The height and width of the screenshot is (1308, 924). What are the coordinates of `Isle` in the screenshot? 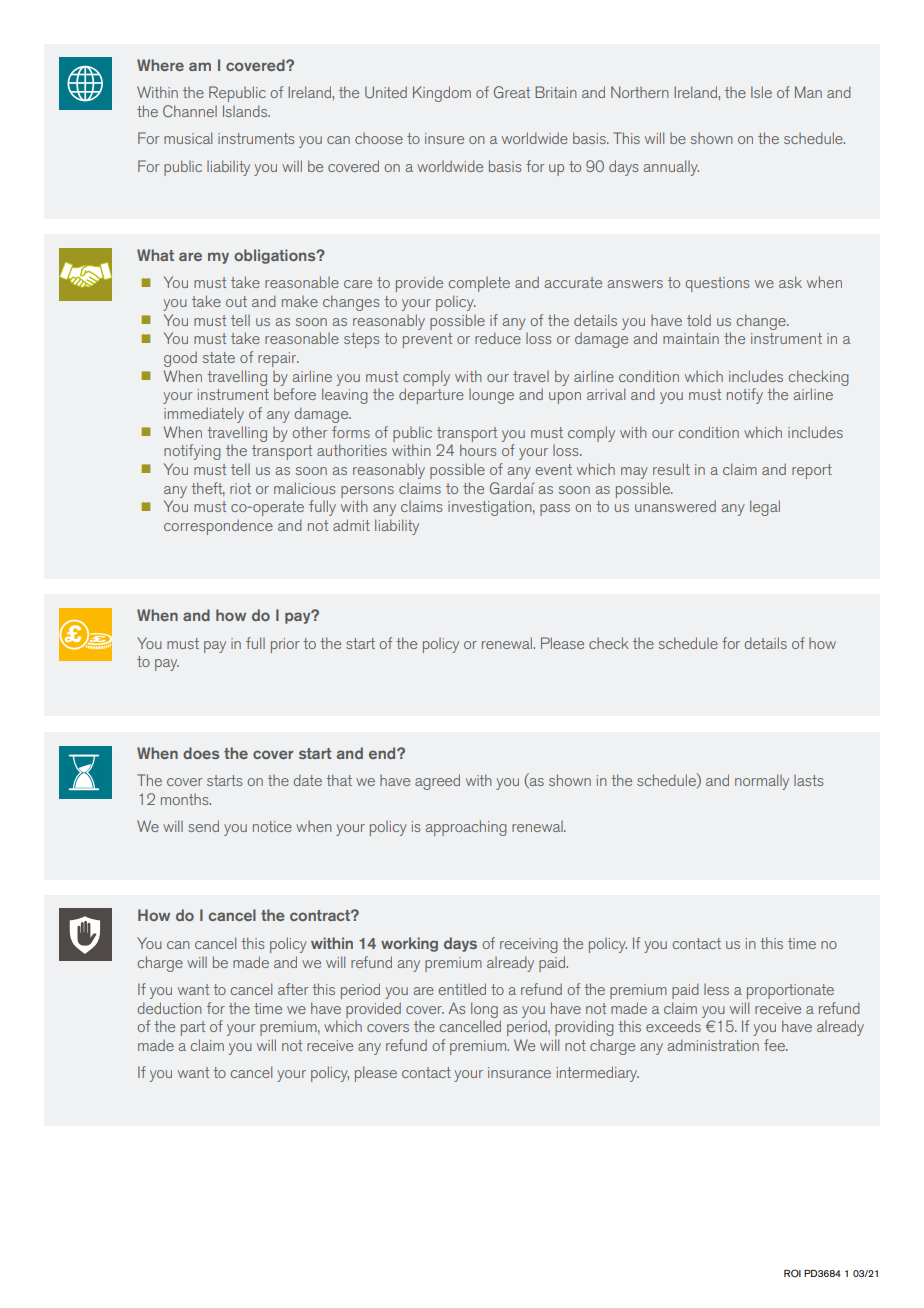 It's located at (761, 92).
